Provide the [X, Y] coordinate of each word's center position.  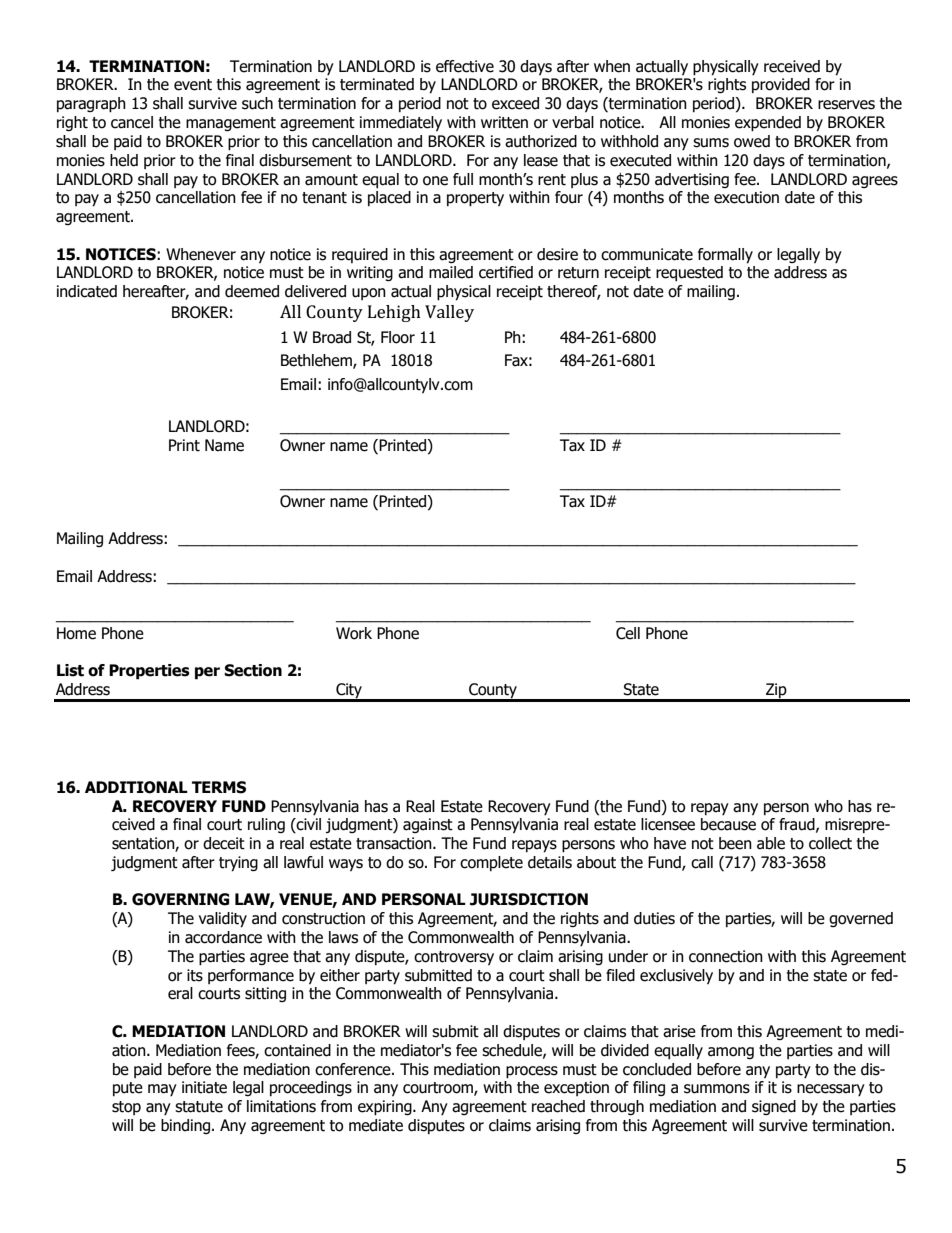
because [728, 824]
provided [781, 85]
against [428, 825]
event [193, 85]
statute [199, 1107]
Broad [332, 337]
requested [689, 273]
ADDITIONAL [136, 787]
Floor [398, 337]
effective [465, 66]
